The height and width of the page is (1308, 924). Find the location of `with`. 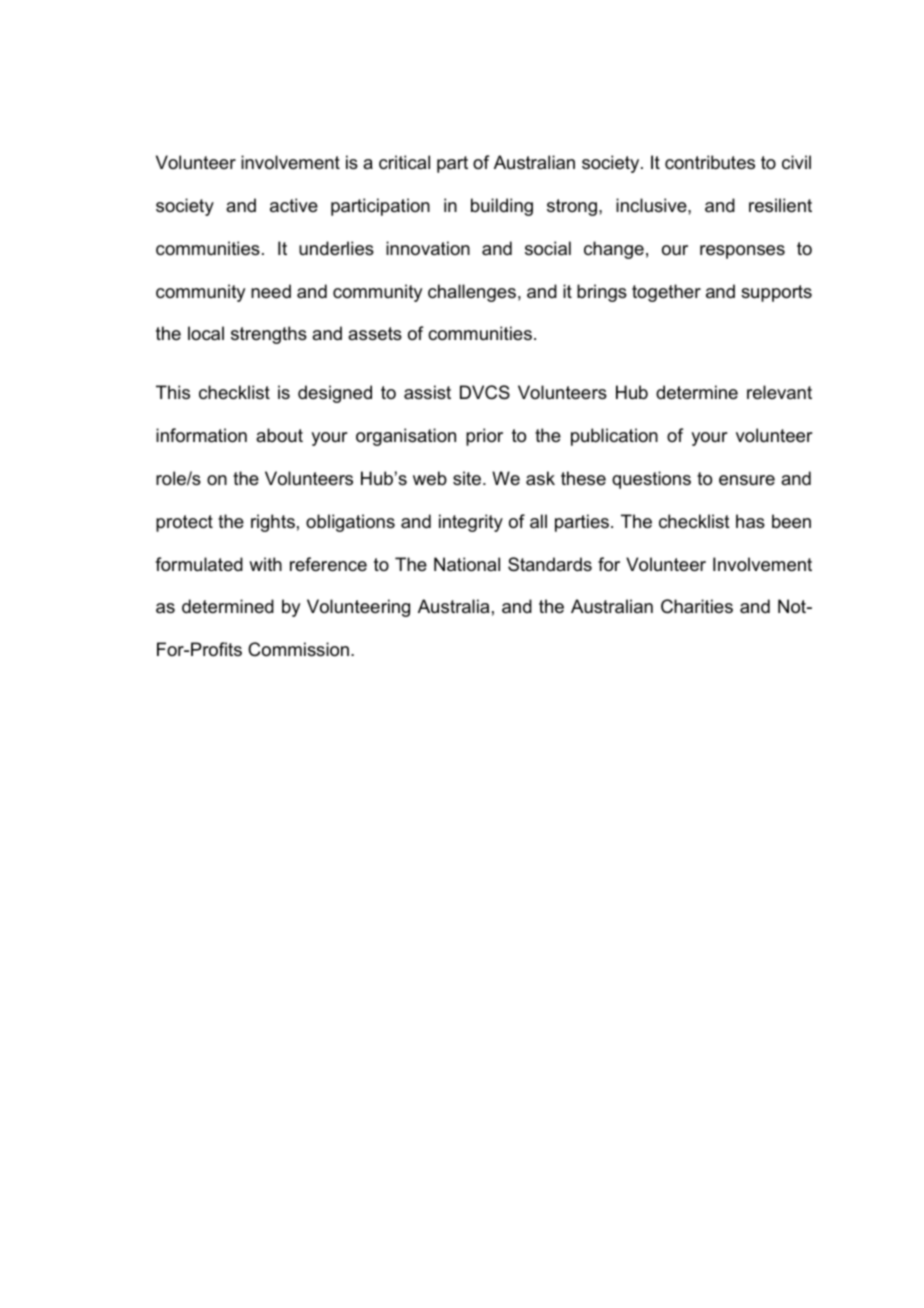

with is located at coordinates (265, 564).
